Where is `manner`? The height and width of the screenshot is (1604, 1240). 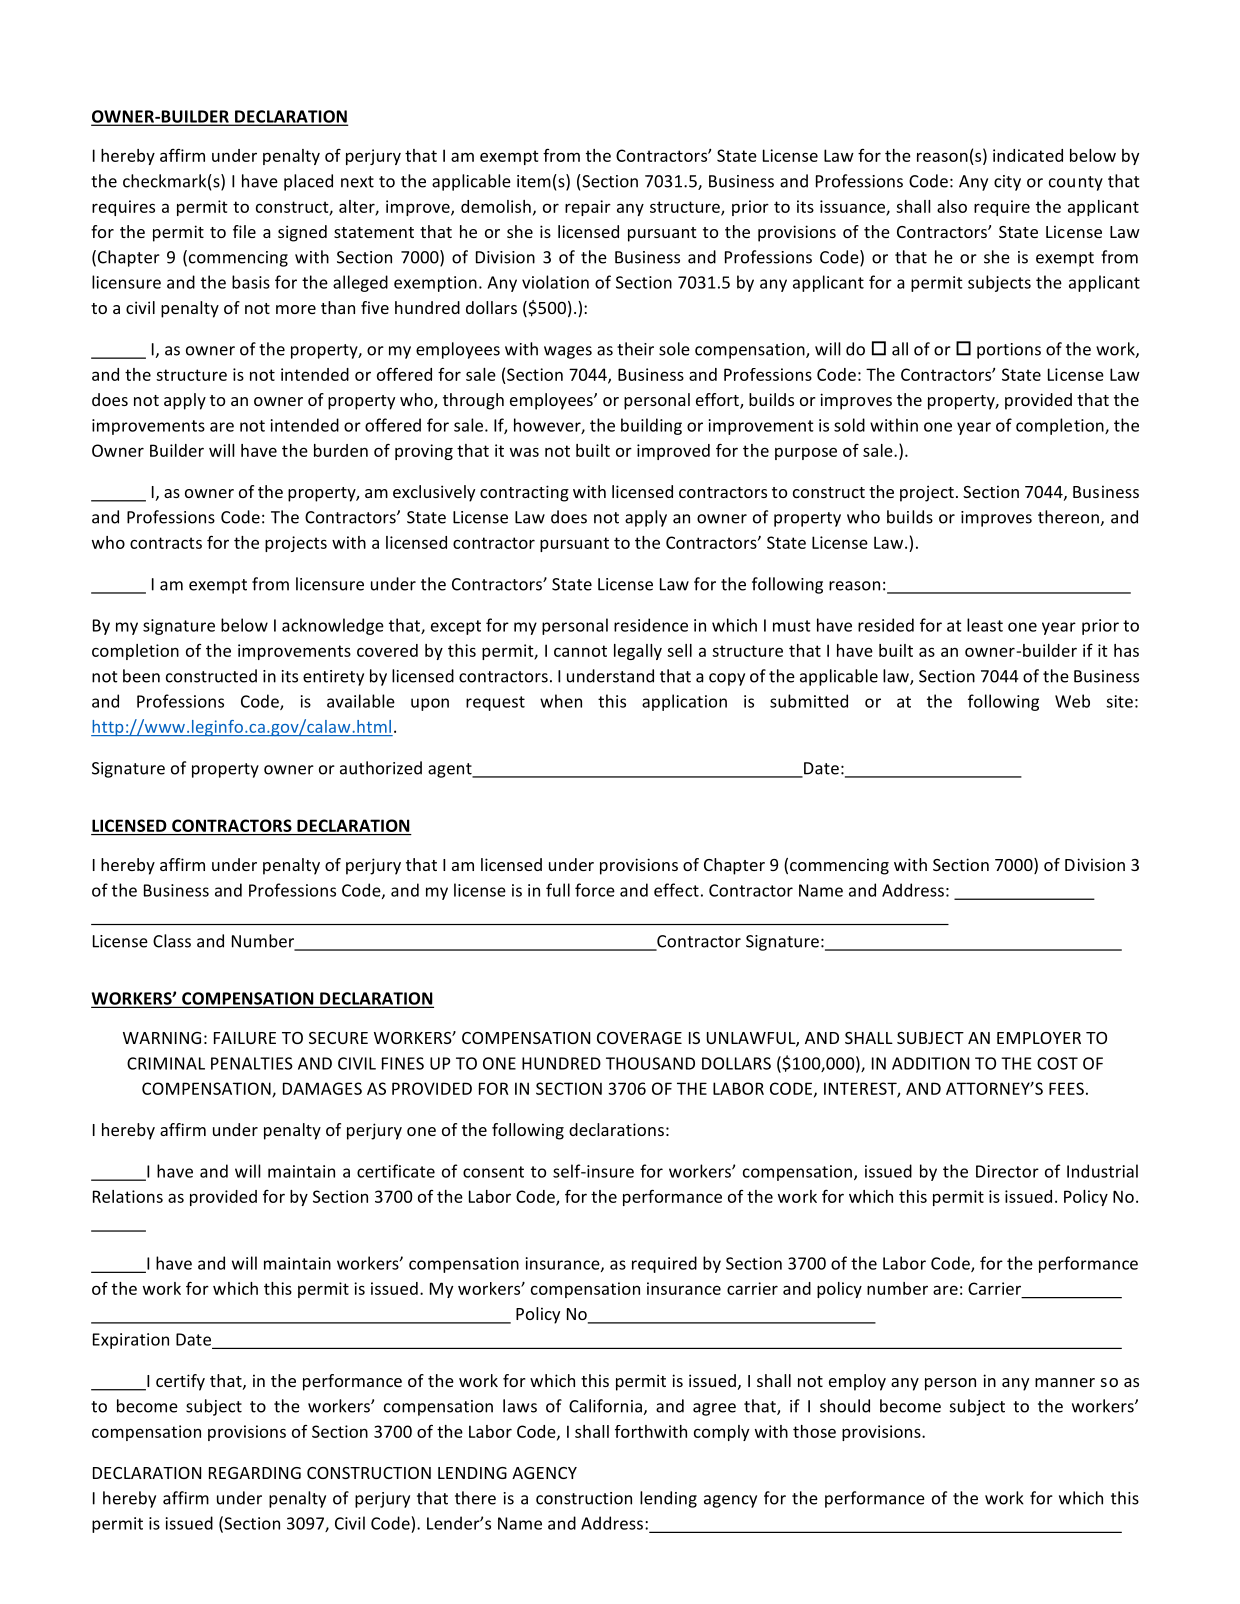 manner is located at coordinates (1065, 1382).
